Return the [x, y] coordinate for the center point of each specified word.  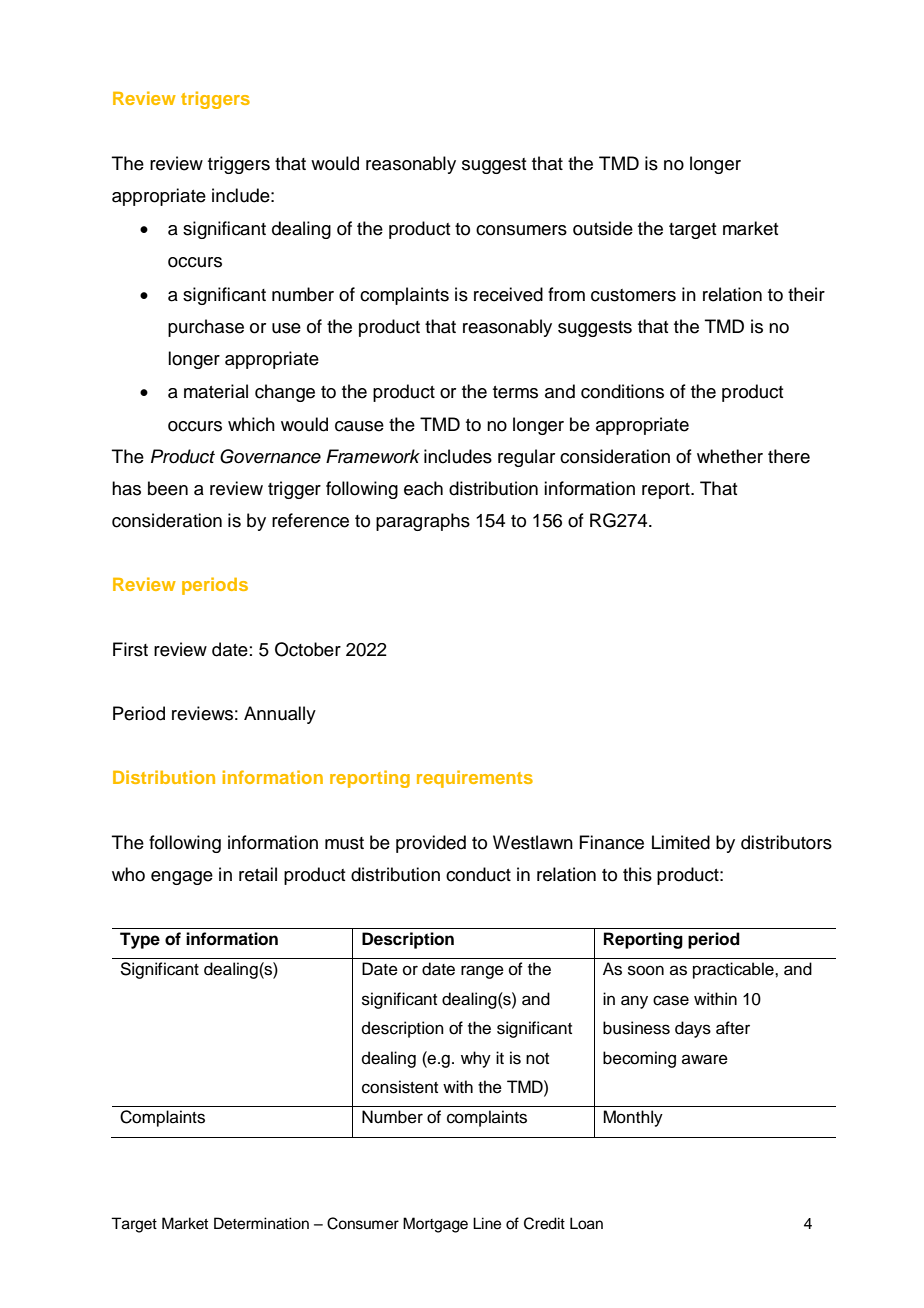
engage [182, 878]
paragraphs [423, 522]
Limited [681, 842]
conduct [478, 874]
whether [730, 456]
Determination [261, 1223]
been [168, 488]
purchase [206, 328]
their [806, 294]
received [508, 294]
